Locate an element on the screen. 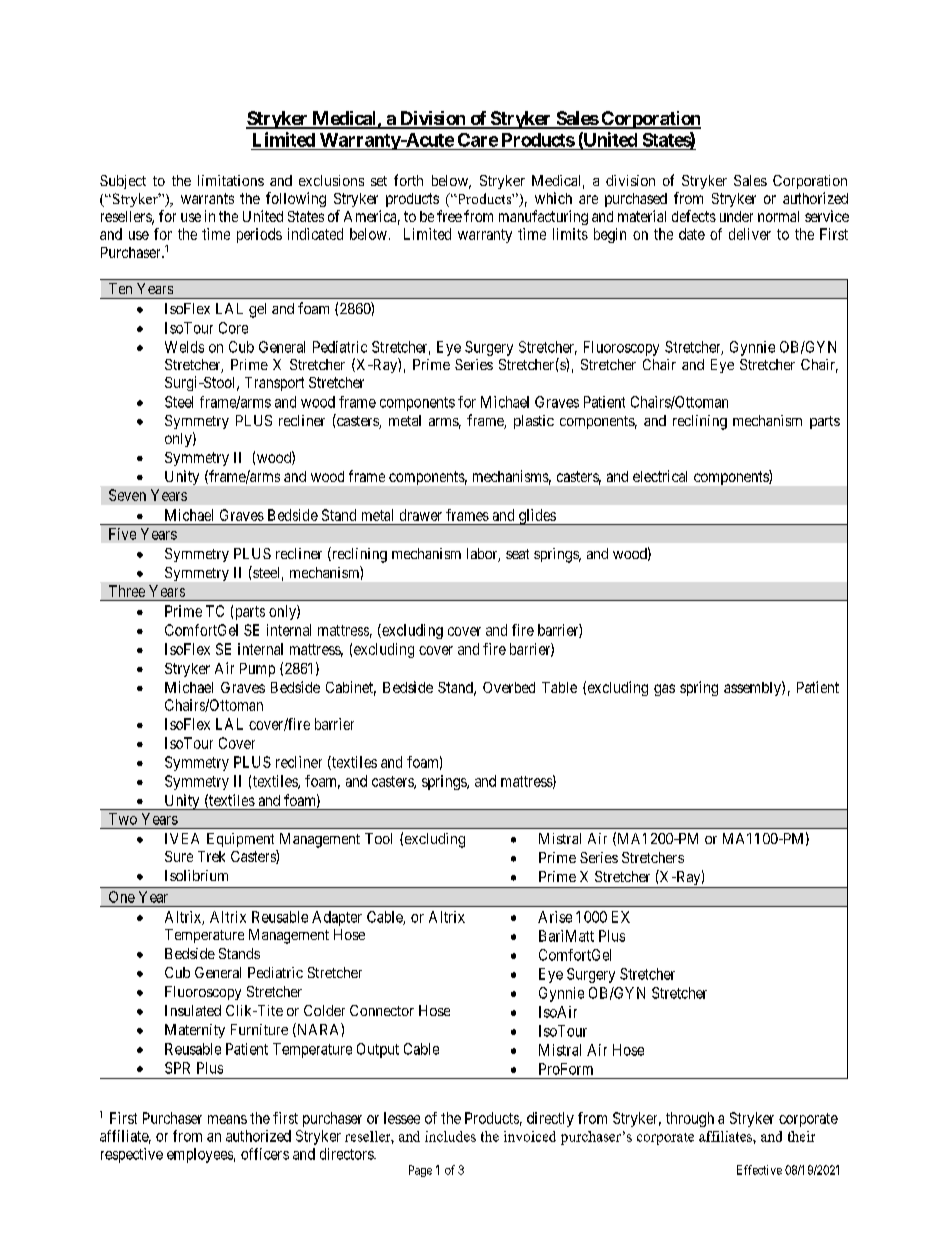 The width and height of the screenshot is (952, 1233). under is located at coordinates (736, 216).
